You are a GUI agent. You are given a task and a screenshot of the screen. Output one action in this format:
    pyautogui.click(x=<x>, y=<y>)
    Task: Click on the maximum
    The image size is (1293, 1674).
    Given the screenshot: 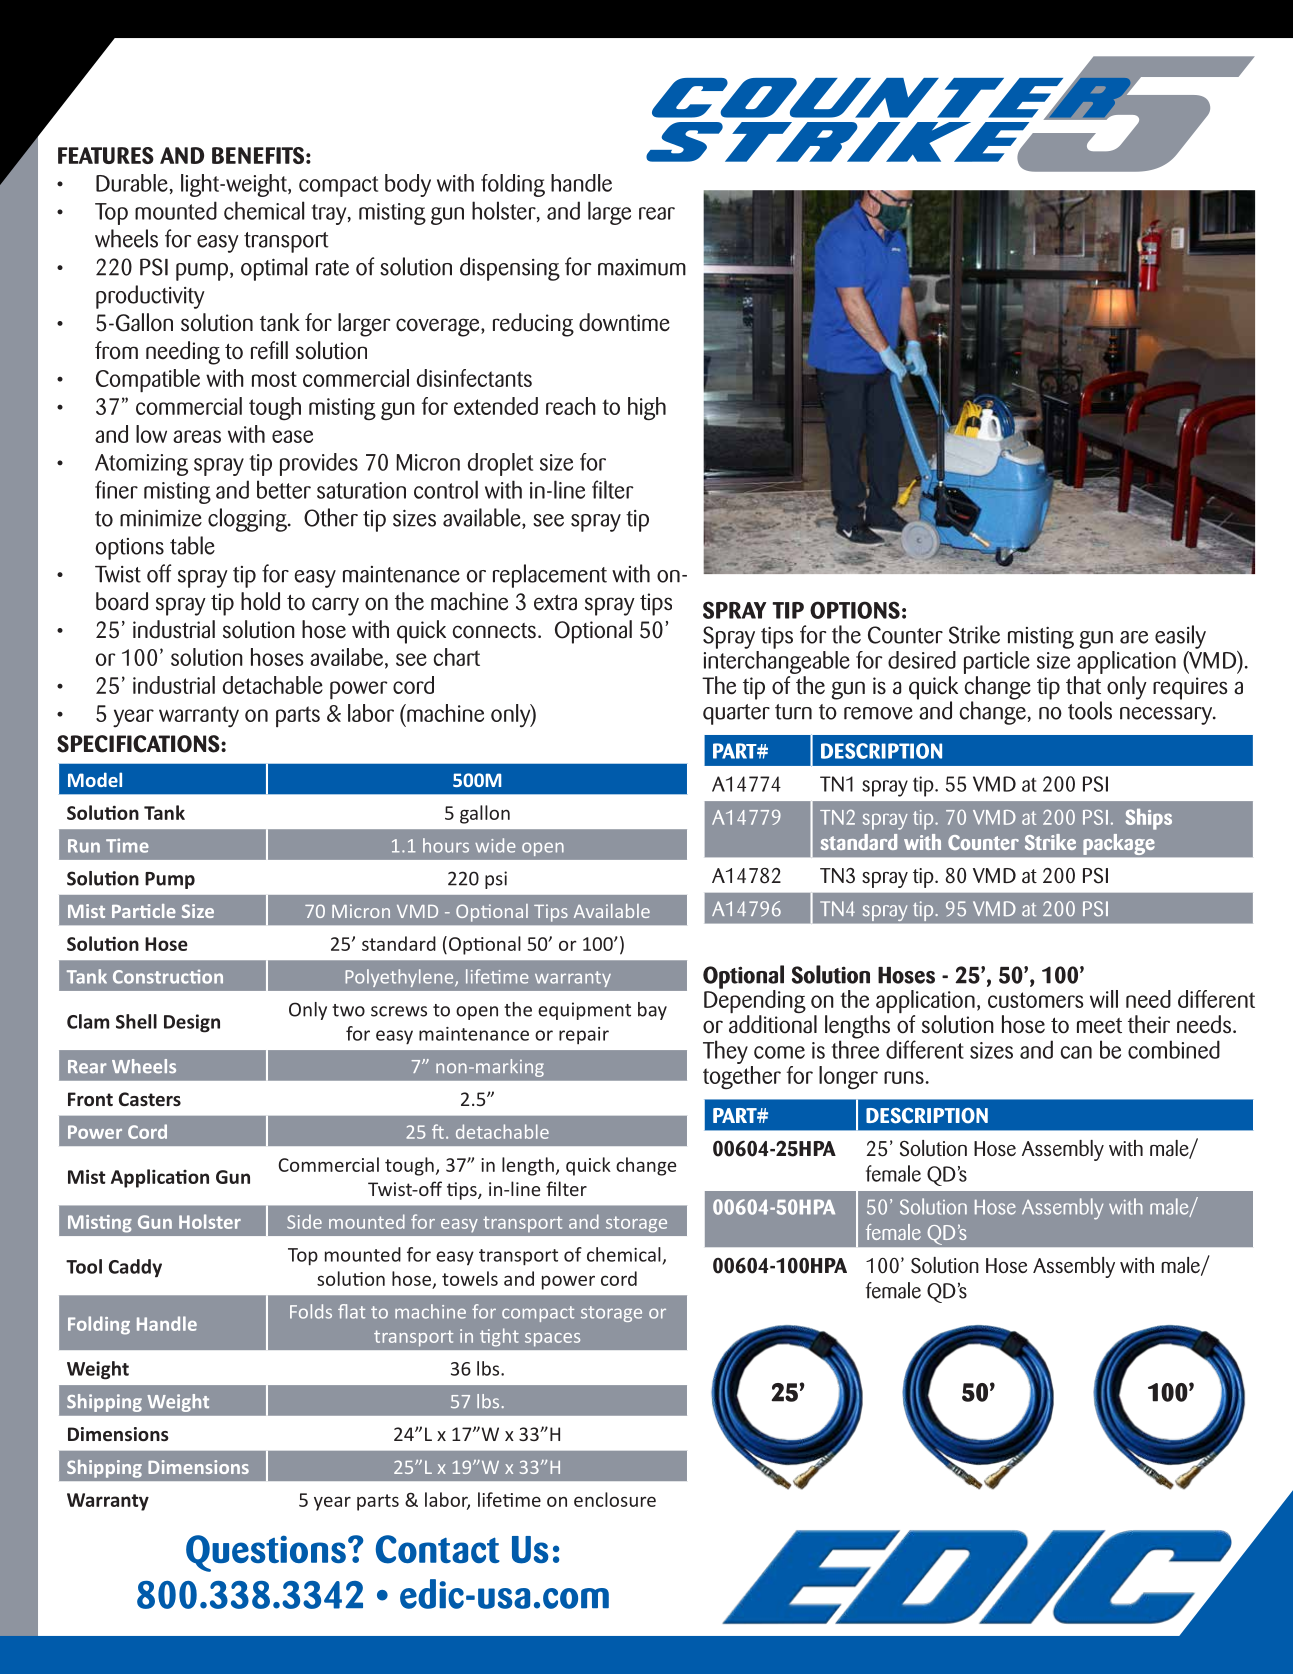 What is the action you would take?
    pyautogui.click(x=642, y=267)
